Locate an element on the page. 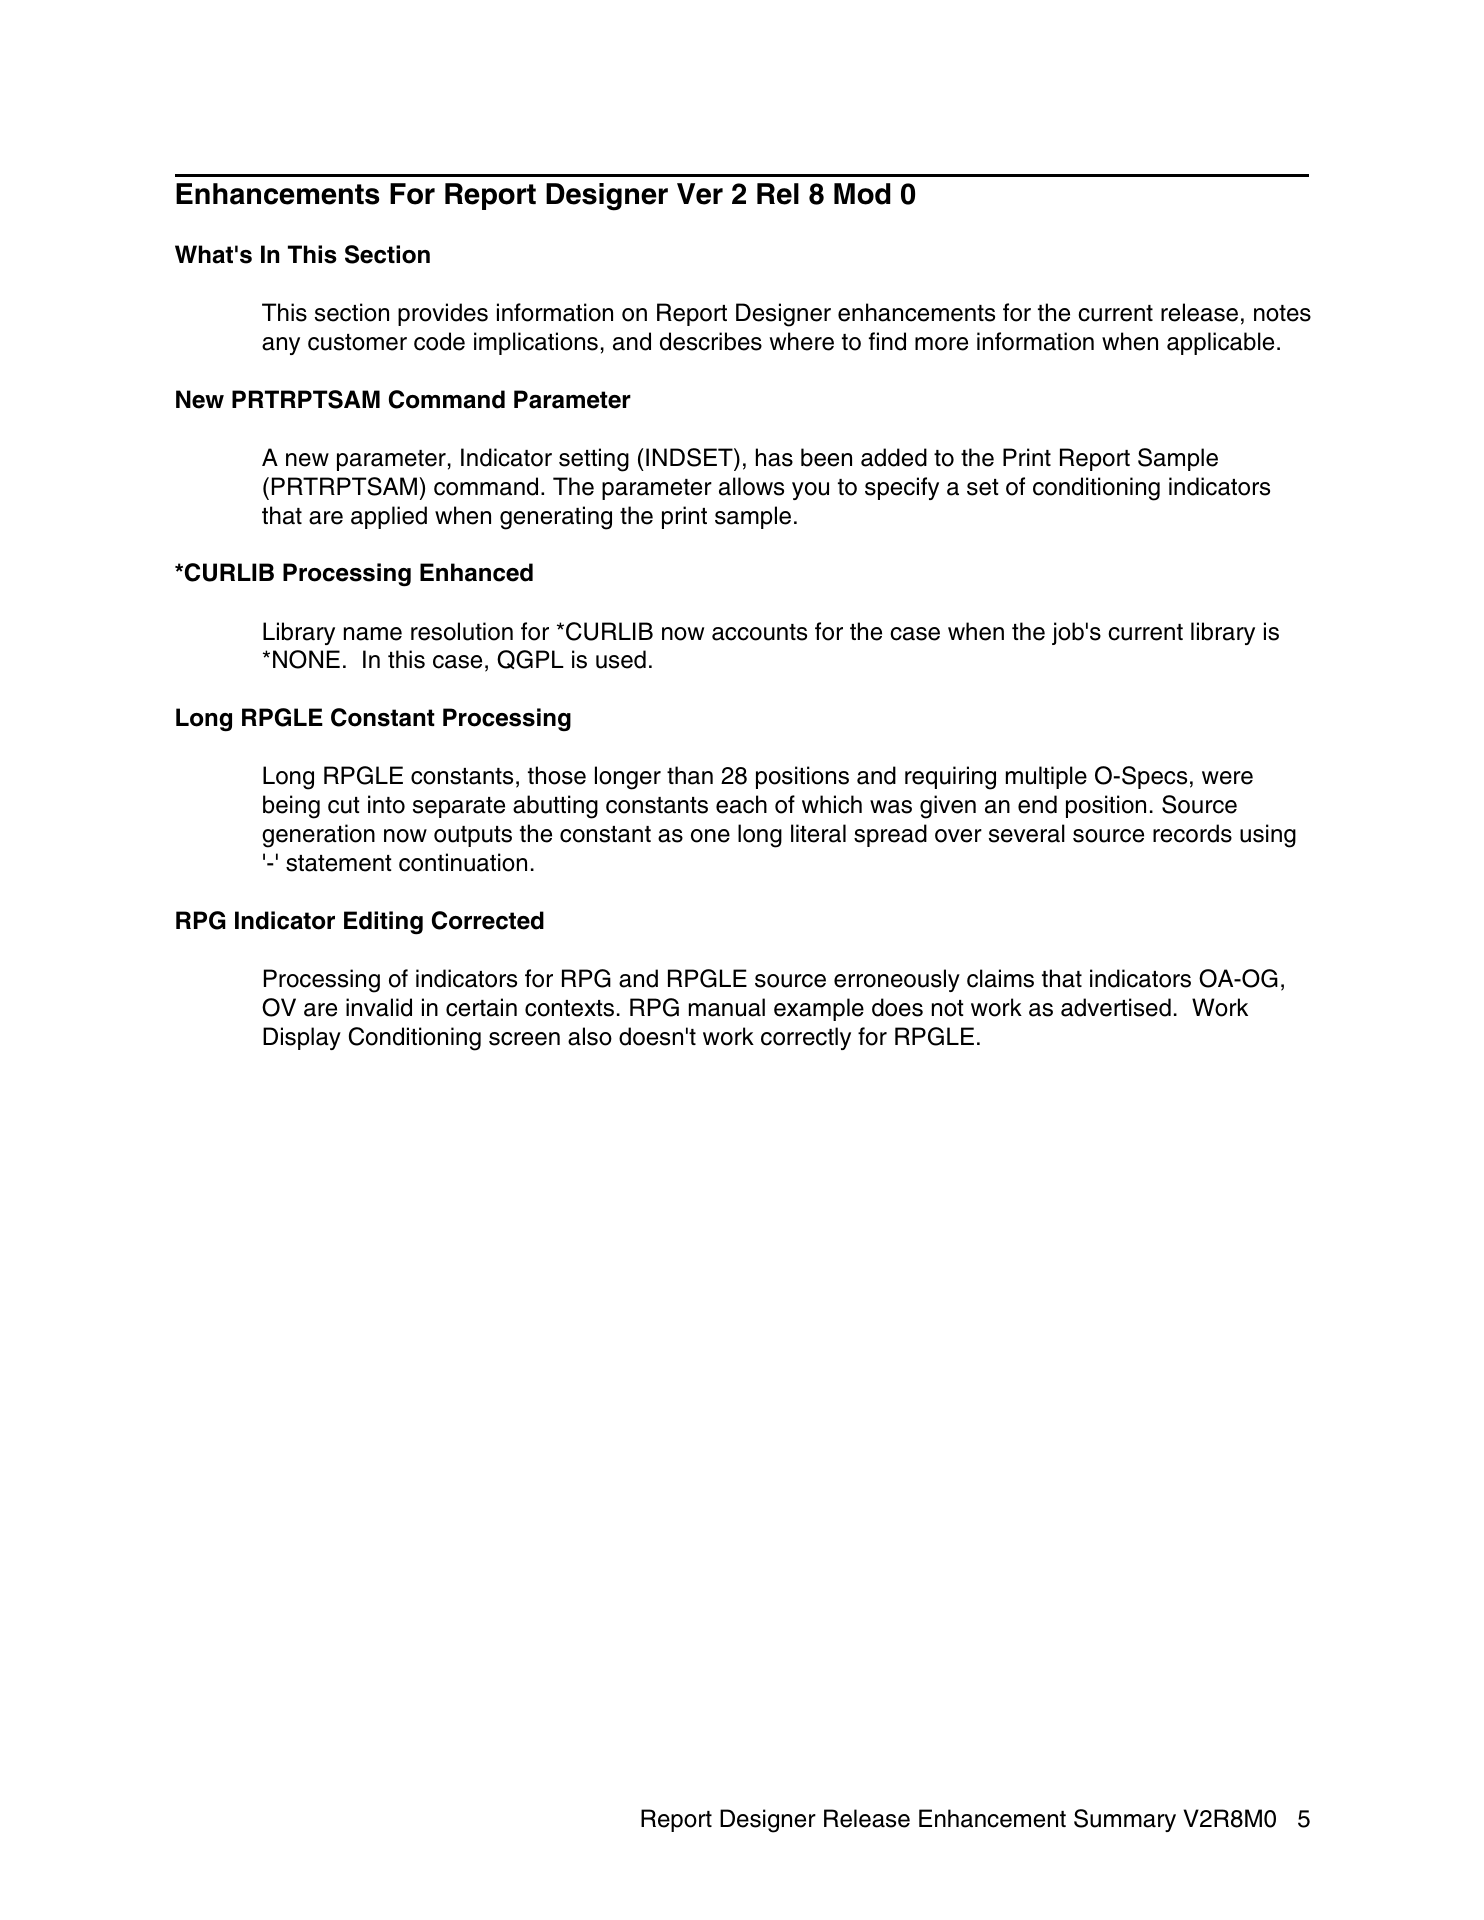 This image has height=1920, width=1484. provides is located at coordinates (443, 314).
